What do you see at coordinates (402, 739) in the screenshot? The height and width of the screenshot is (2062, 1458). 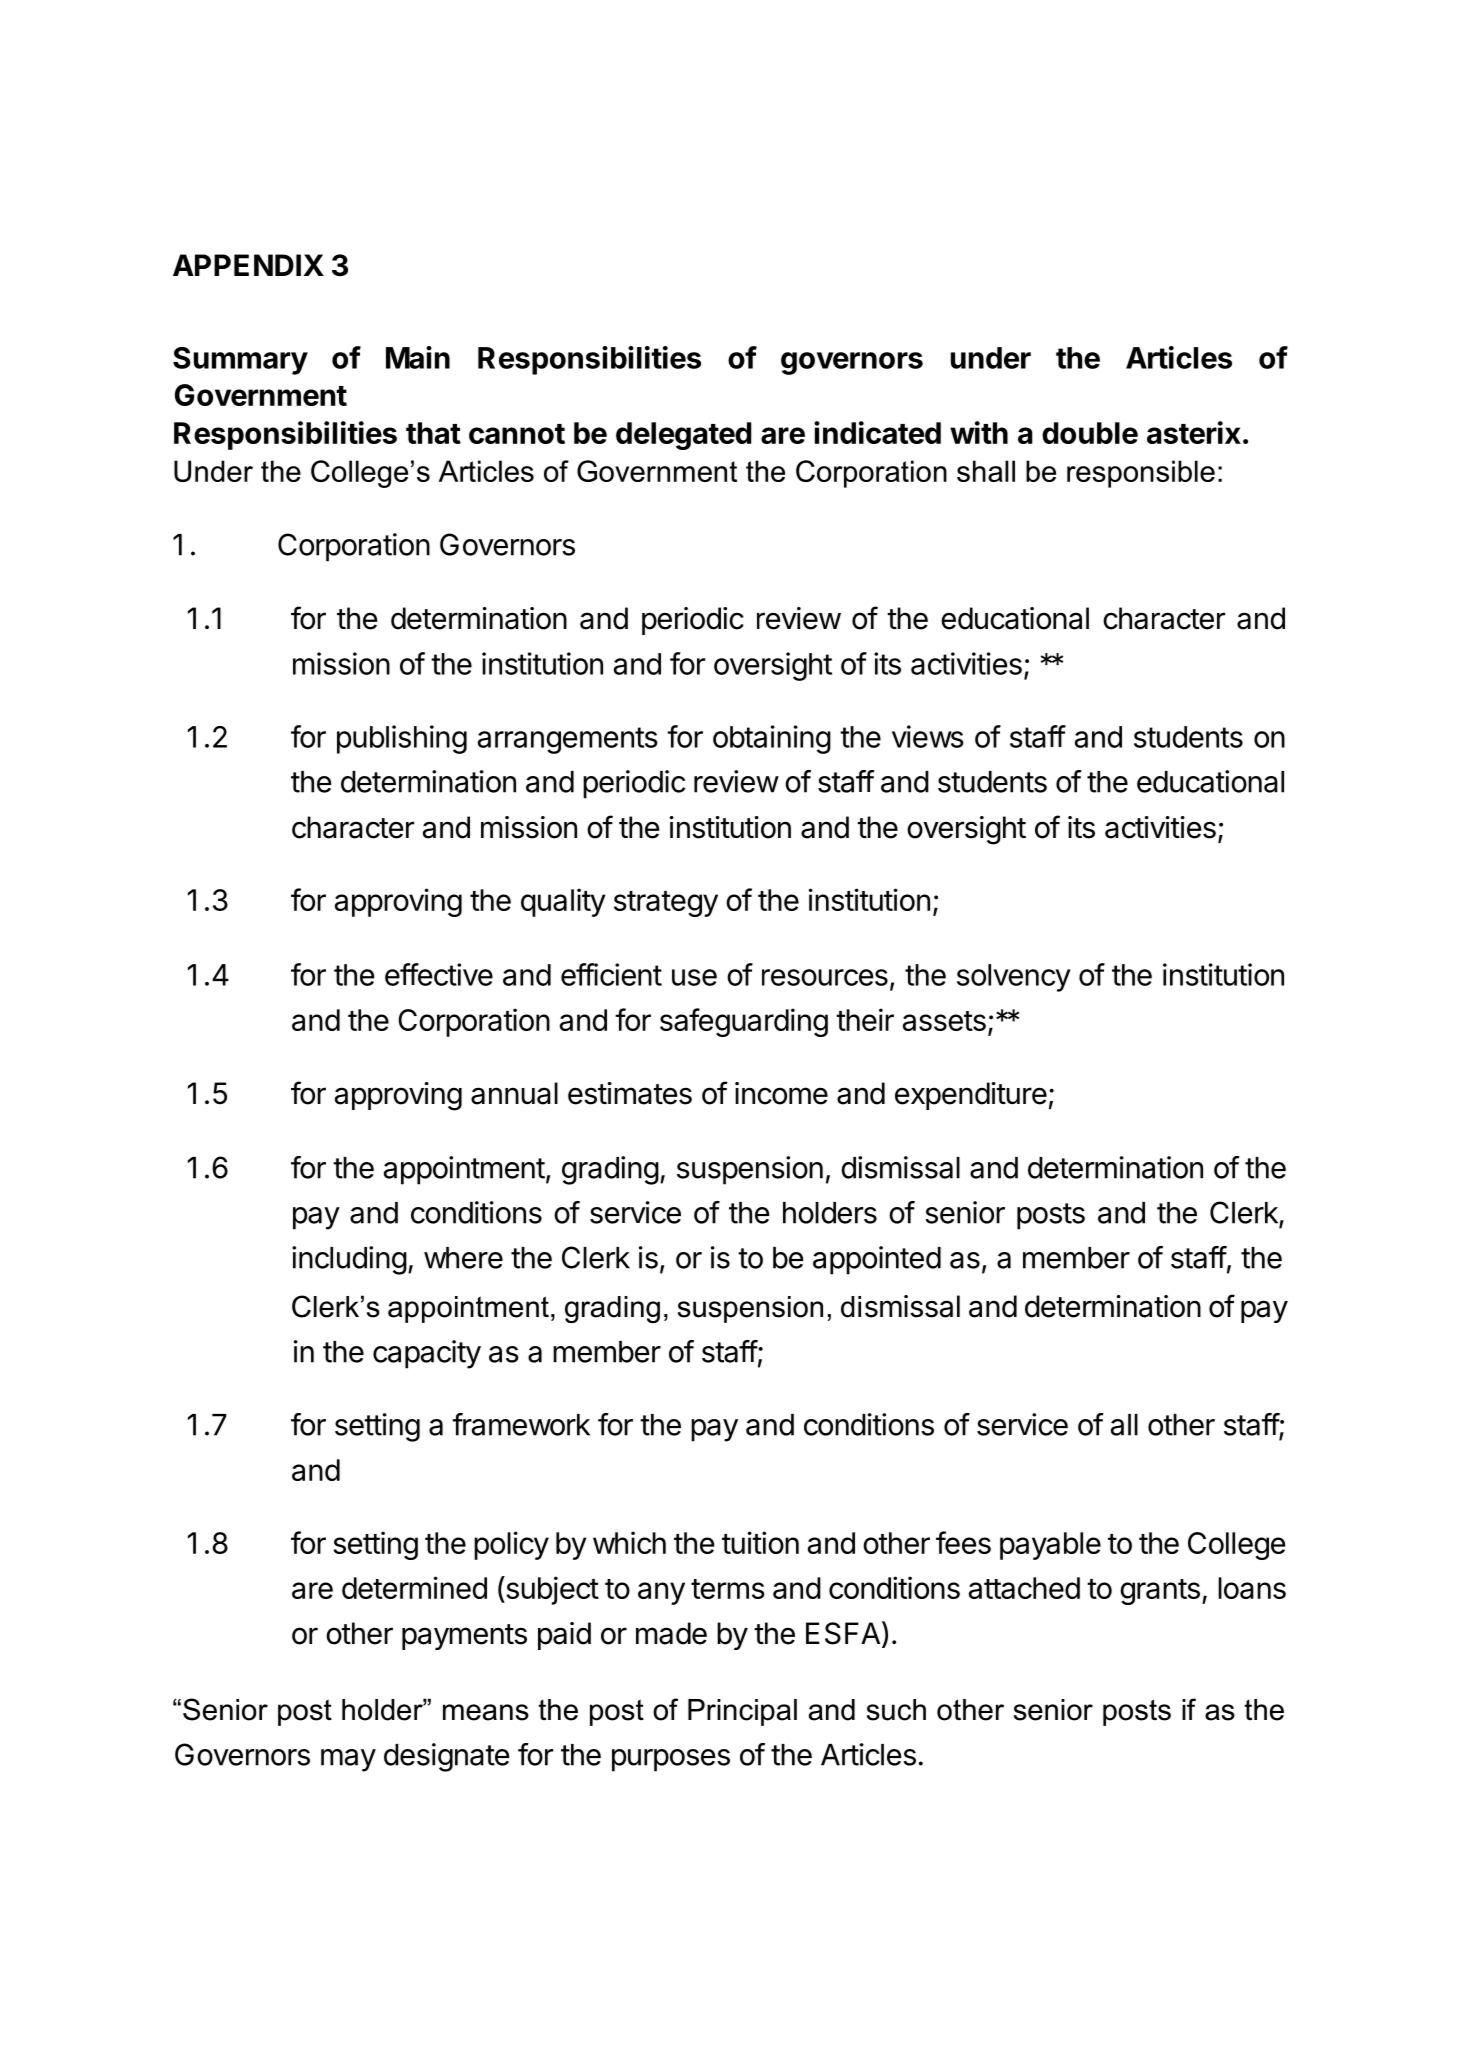 I see `publishing` at bounding box center [402, 739].
